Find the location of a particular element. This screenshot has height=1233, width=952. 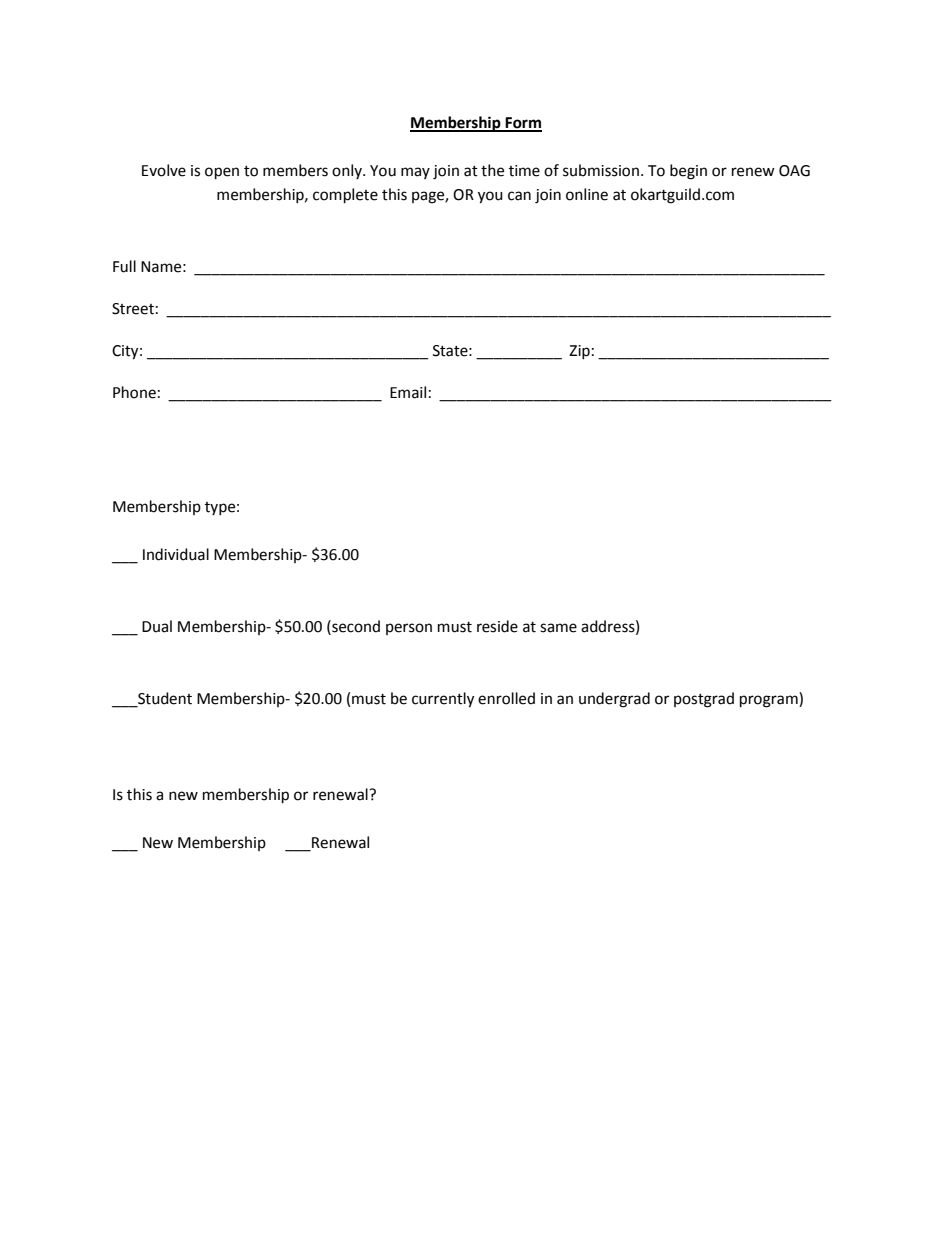

online is located at coordinates (587, 194).
